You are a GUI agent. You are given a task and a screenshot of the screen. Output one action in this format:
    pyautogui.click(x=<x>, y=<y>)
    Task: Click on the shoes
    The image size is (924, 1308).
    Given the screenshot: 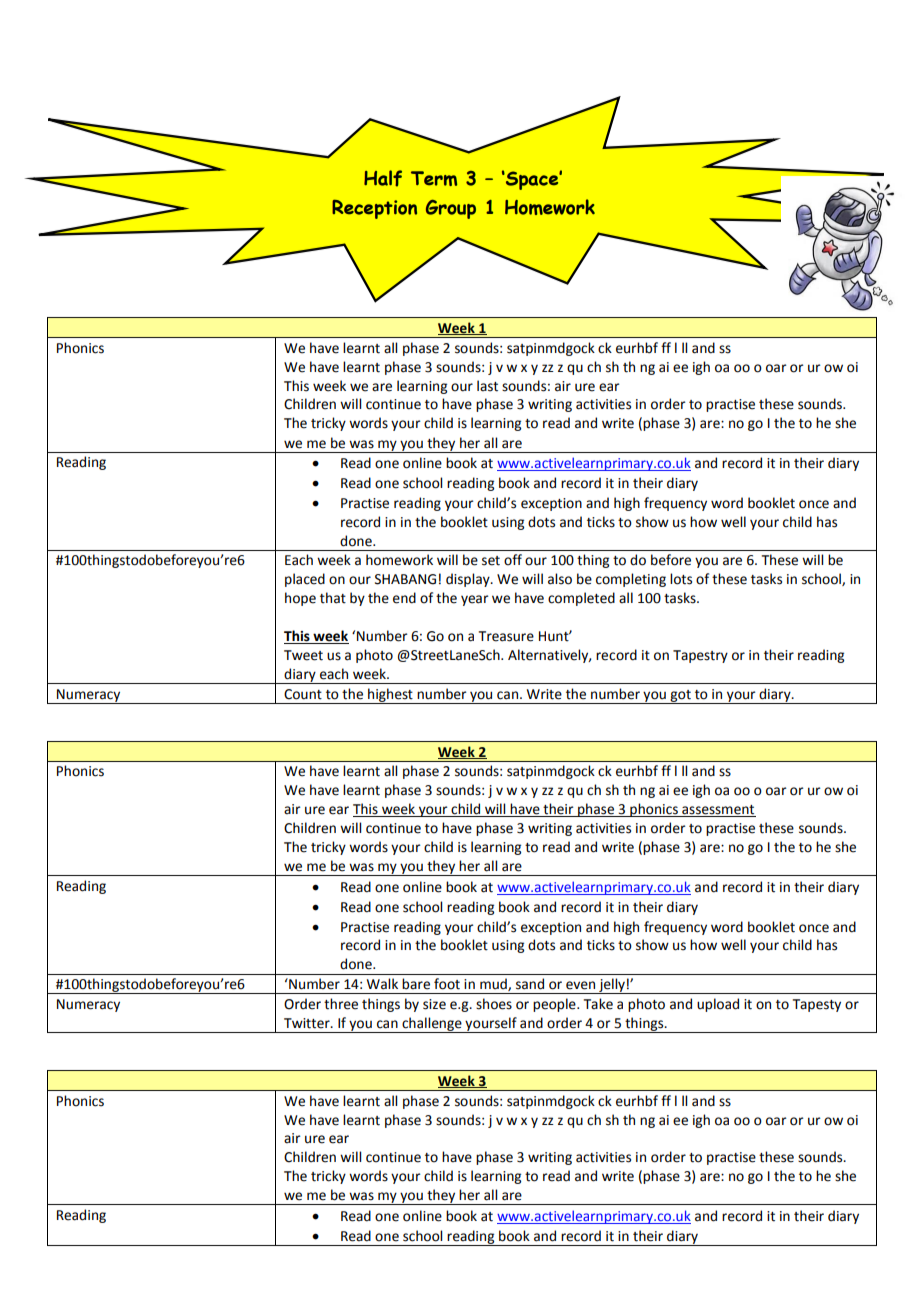 What is the action you would take?
    pyautogui.click(x=494, y=1004)
